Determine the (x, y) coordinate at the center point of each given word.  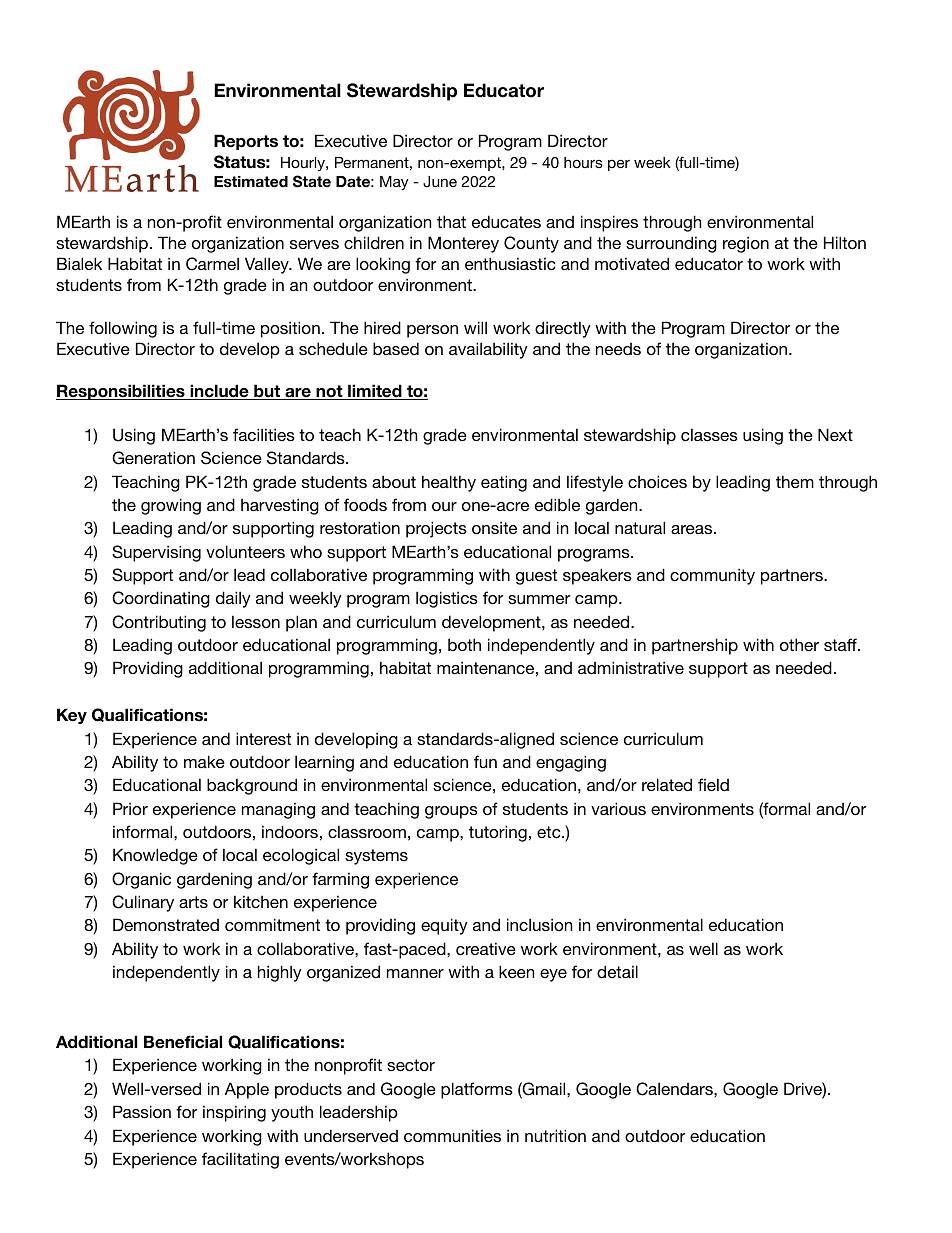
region (746, 244)
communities (452, 1135)
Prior (130, 808)
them (795, 481)
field (713, 784)
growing (171, 506)
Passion (142, 1111)
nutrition (555, 1135)
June (440, 182)
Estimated (251, 182)
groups (451, 812)
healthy (449, 483)
